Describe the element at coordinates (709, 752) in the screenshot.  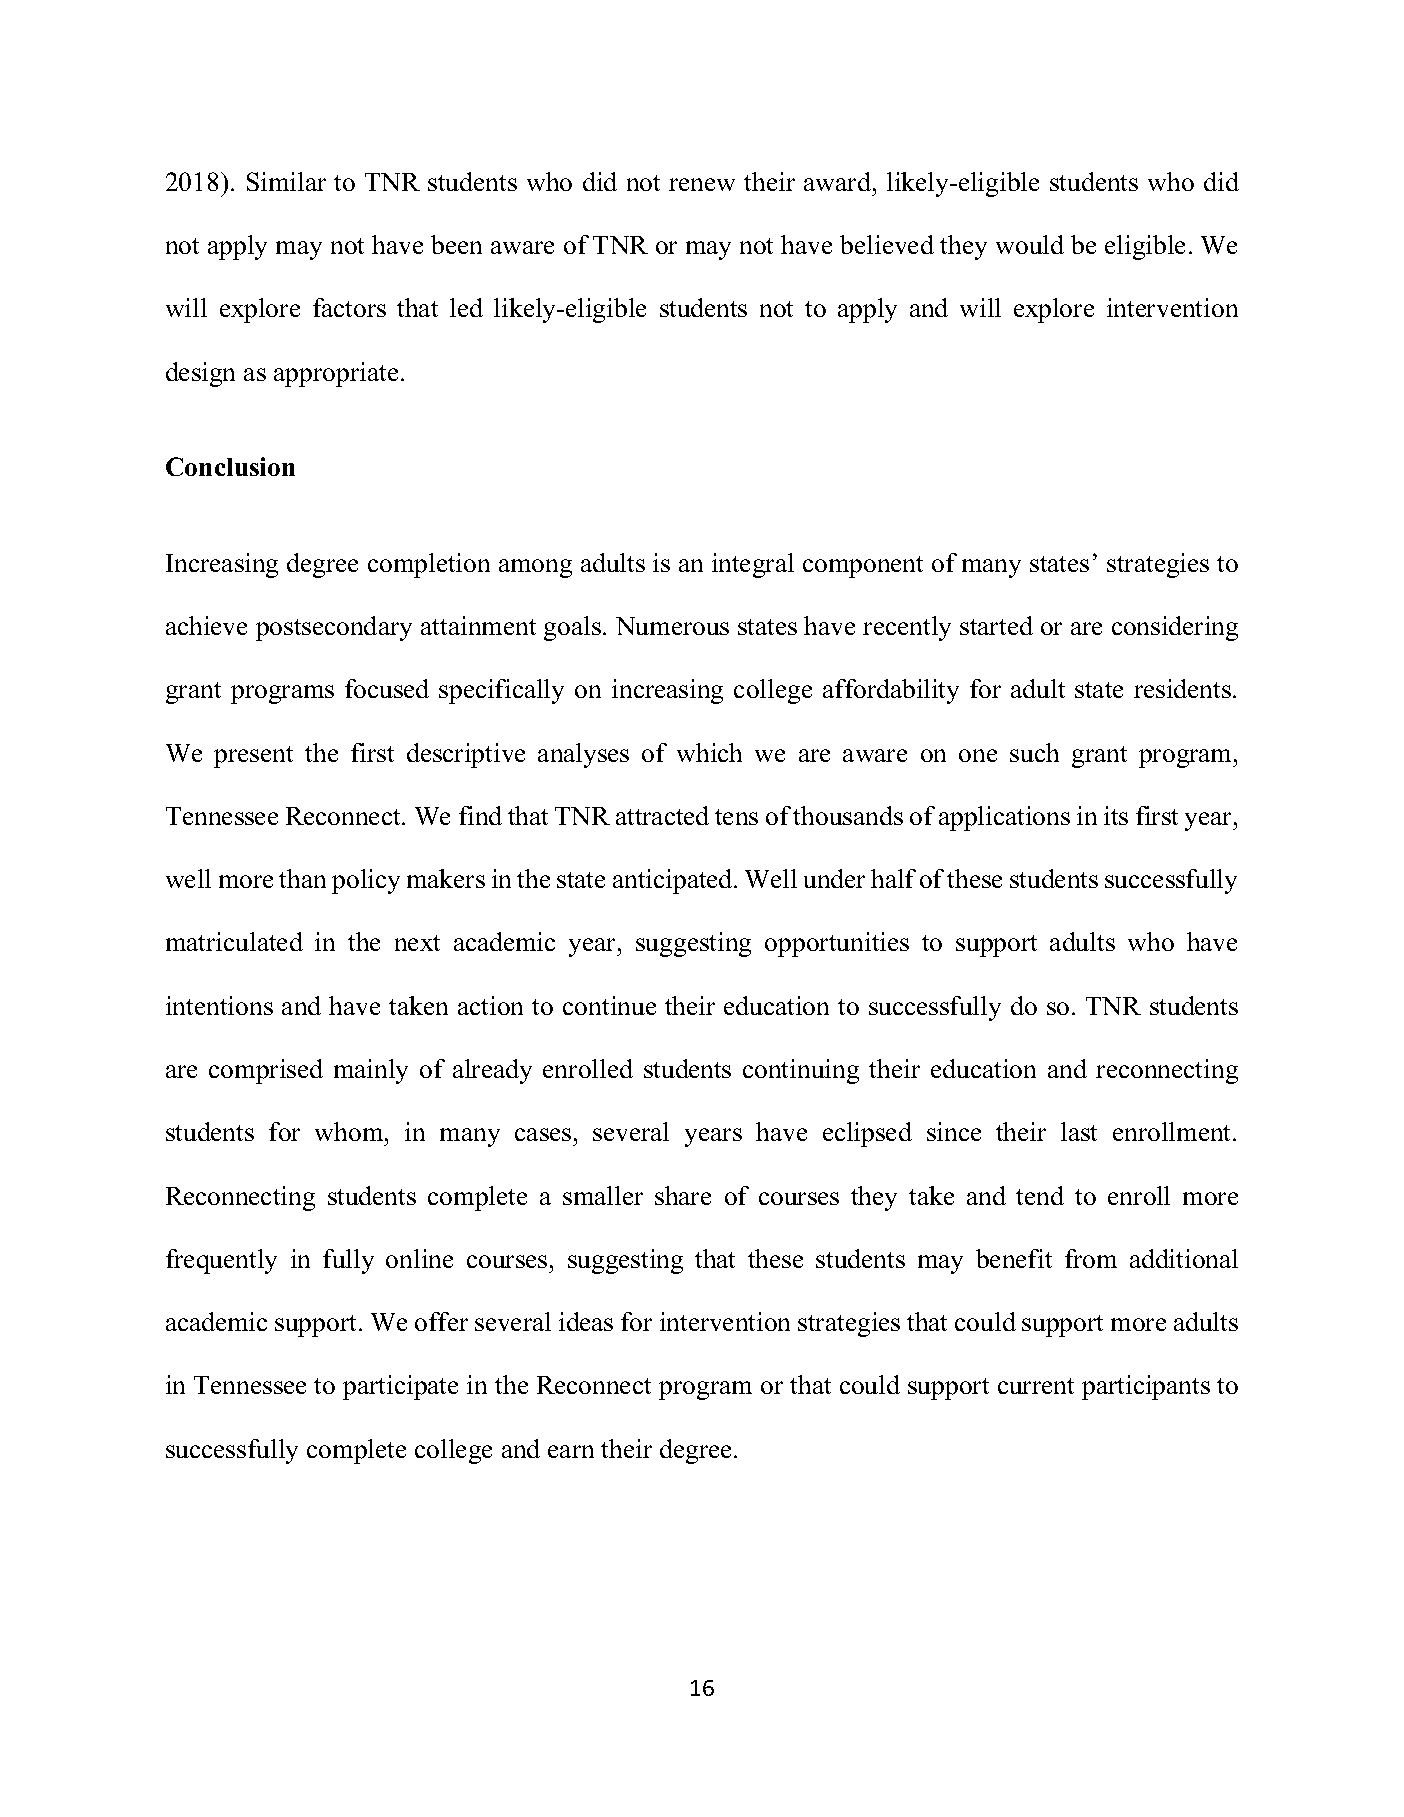
I see `which` at that location.
